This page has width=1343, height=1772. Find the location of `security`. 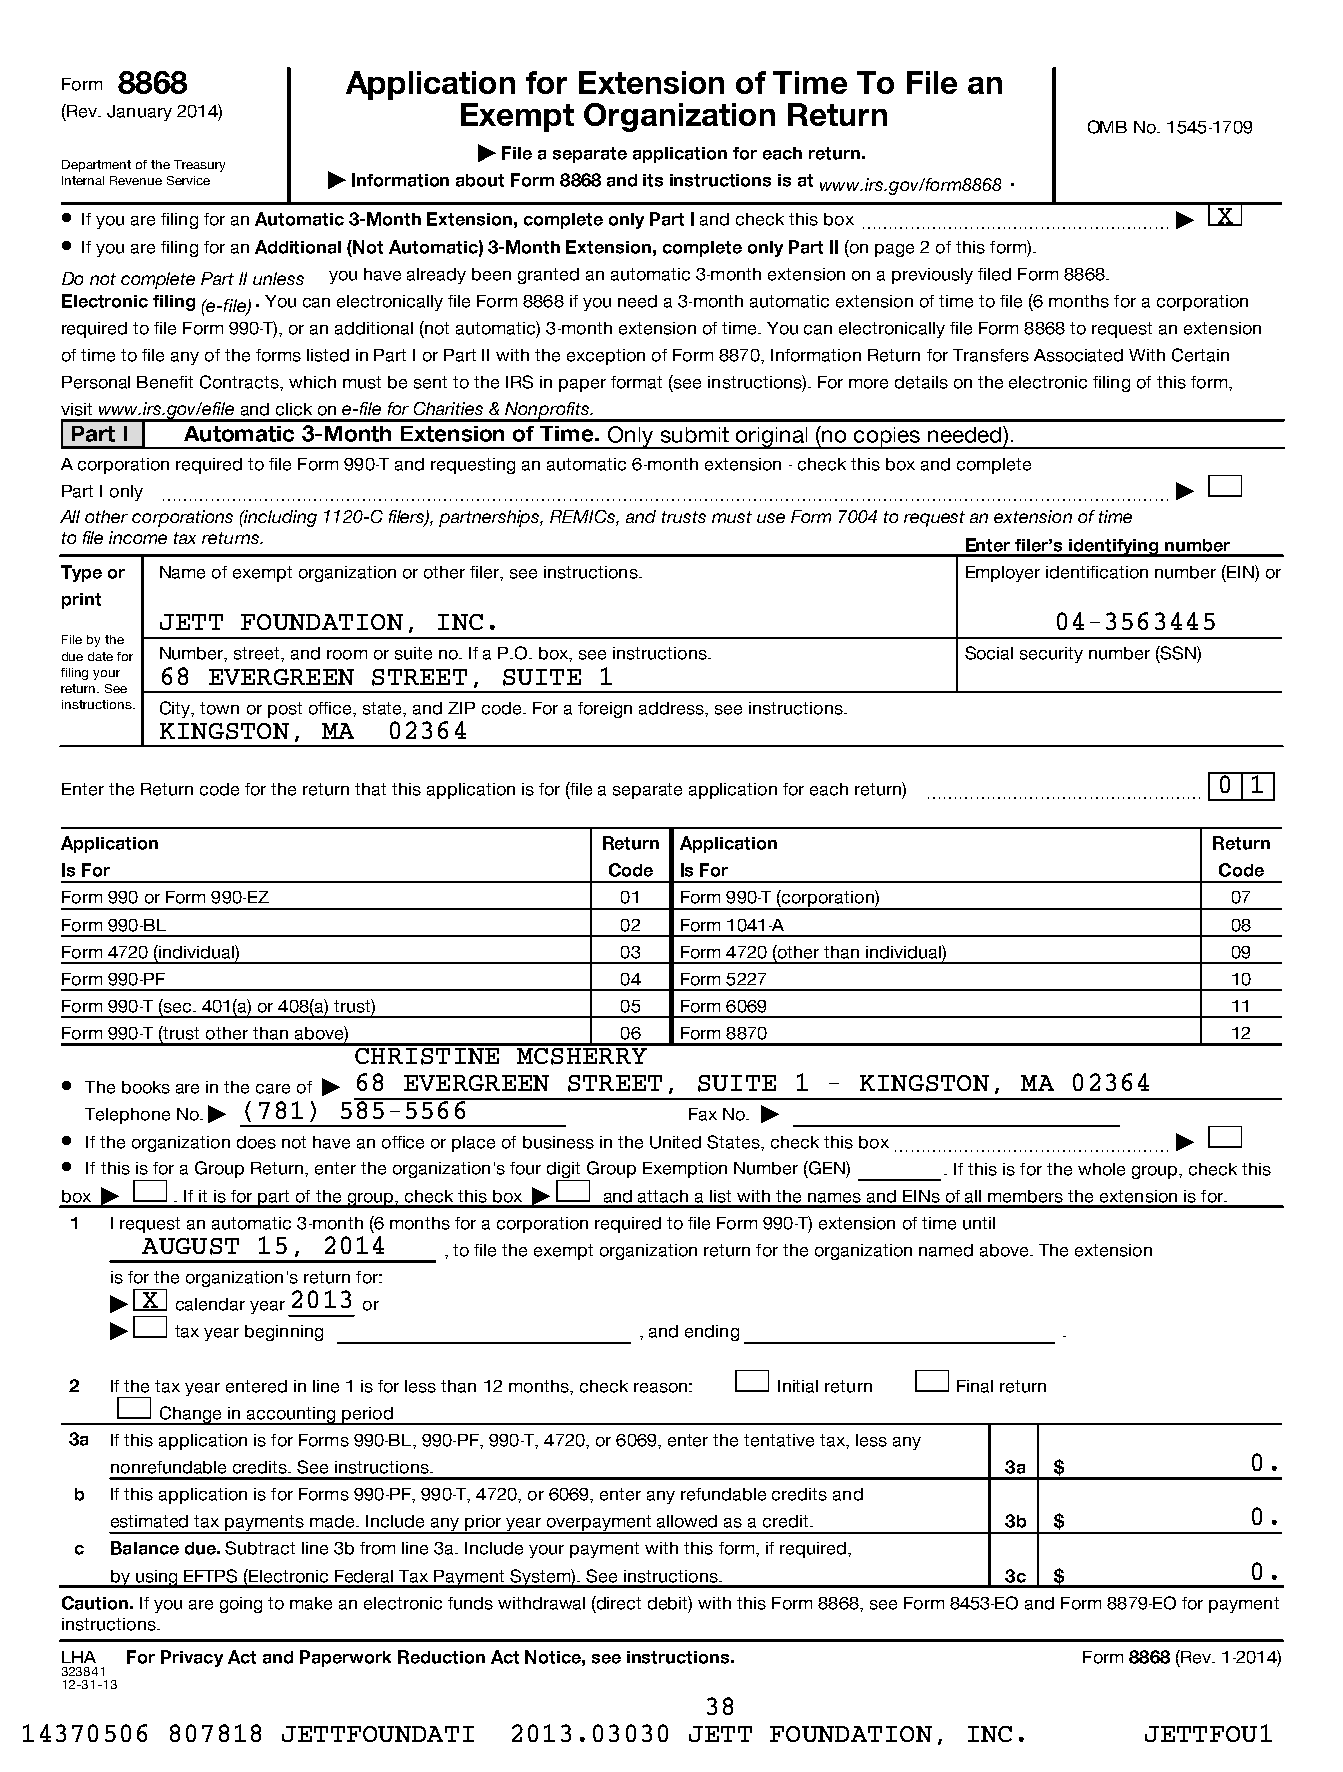

security is located at coordinates (1051, 655).
